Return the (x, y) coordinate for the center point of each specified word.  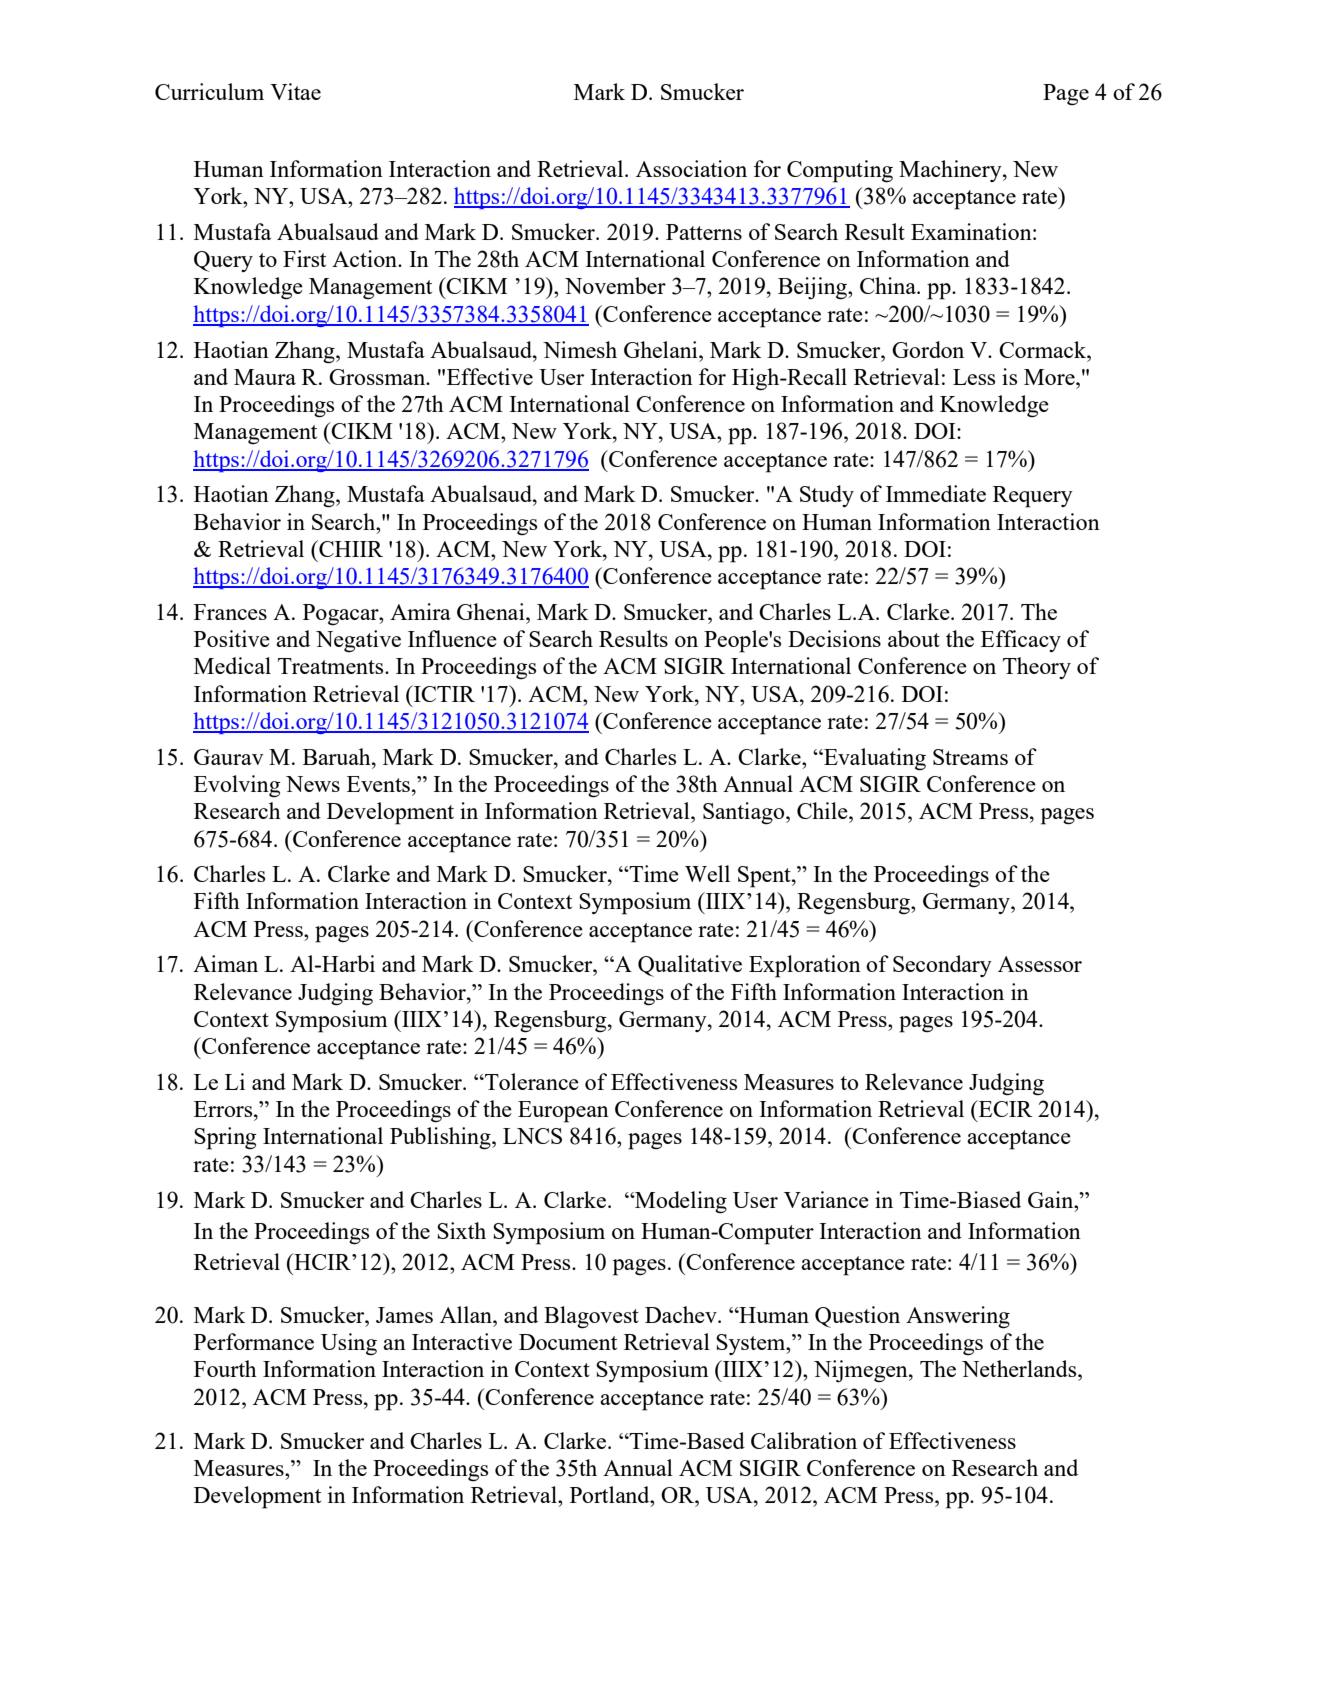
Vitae (295, 91)
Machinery (951, 171)
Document (568, 1342)
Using (349, 1344)
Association (691, 168)
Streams (970, 757)
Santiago (745, 813)
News (313, 784)
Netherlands (1020, 1368)
